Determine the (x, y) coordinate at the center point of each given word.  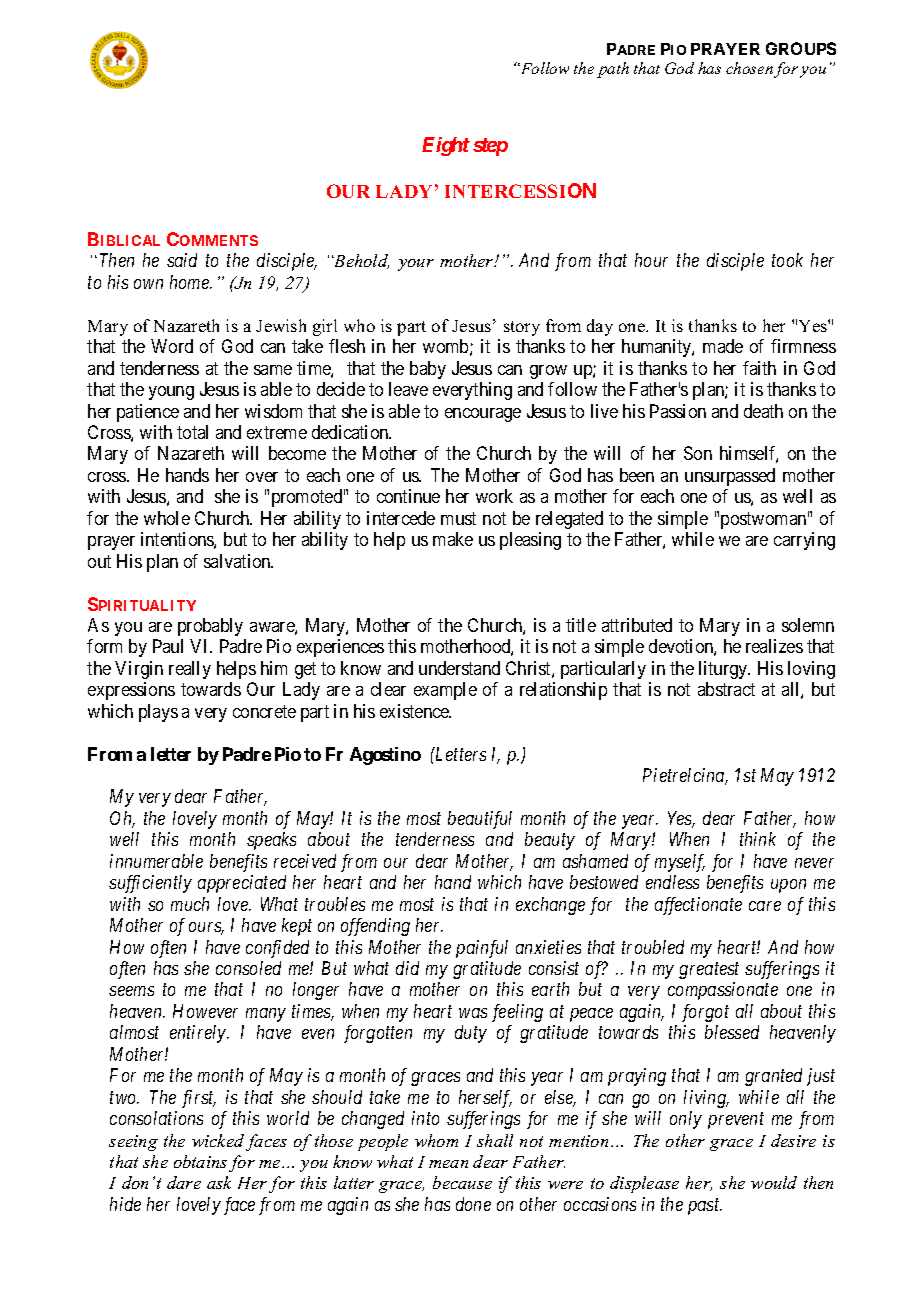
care (765, 906)
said (182, 260)
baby (428, 370)
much (190, 904)
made (723, 346)
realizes (774, 646)
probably (210, 627)
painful (482, 949)
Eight (446, 146)
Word (172, 346)
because (462, 1182)
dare (184, 1182)
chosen (749, 68)
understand (459, 668)
